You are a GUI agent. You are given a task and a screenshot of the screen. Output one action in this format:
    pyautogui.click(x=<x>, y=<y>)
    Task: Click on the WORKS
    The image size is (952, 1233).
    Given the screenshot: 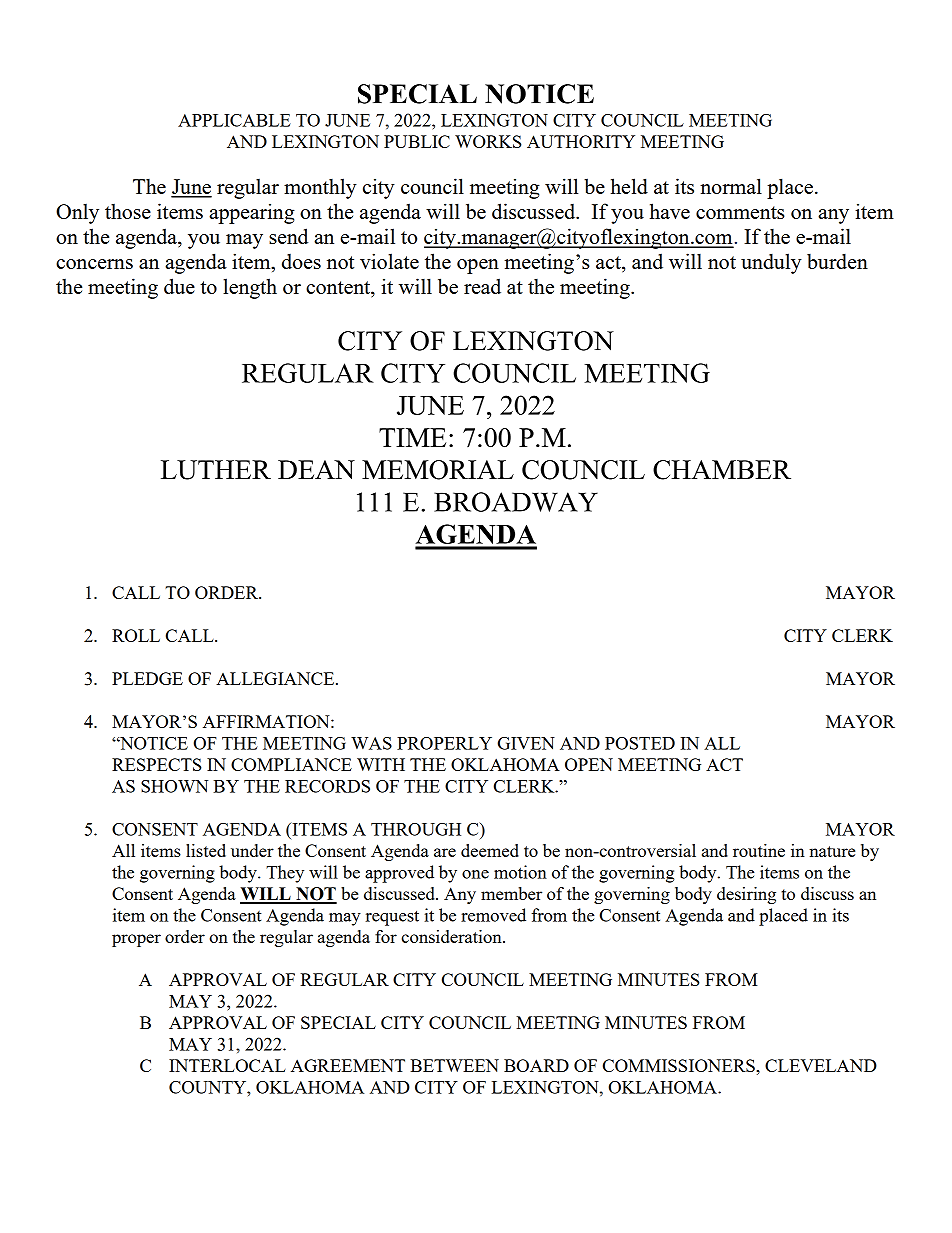 What is the action you would take?
    pyautogui.click(x=488, y=141)
